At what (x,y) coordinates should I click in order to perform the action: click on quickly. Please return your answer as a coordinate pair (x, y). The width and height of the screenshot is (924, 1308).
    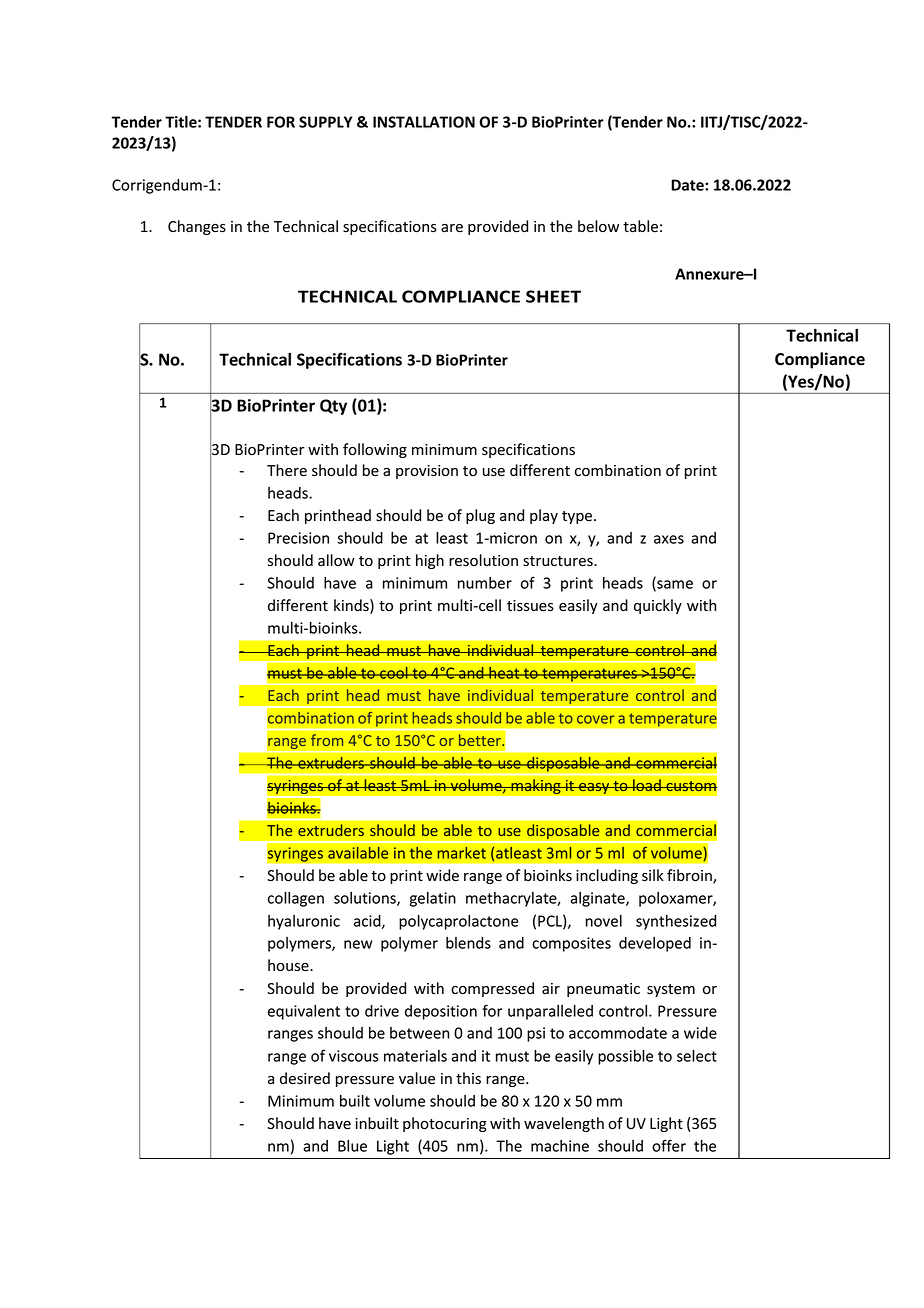
    Looking at the image, I should click on (658, 606).
